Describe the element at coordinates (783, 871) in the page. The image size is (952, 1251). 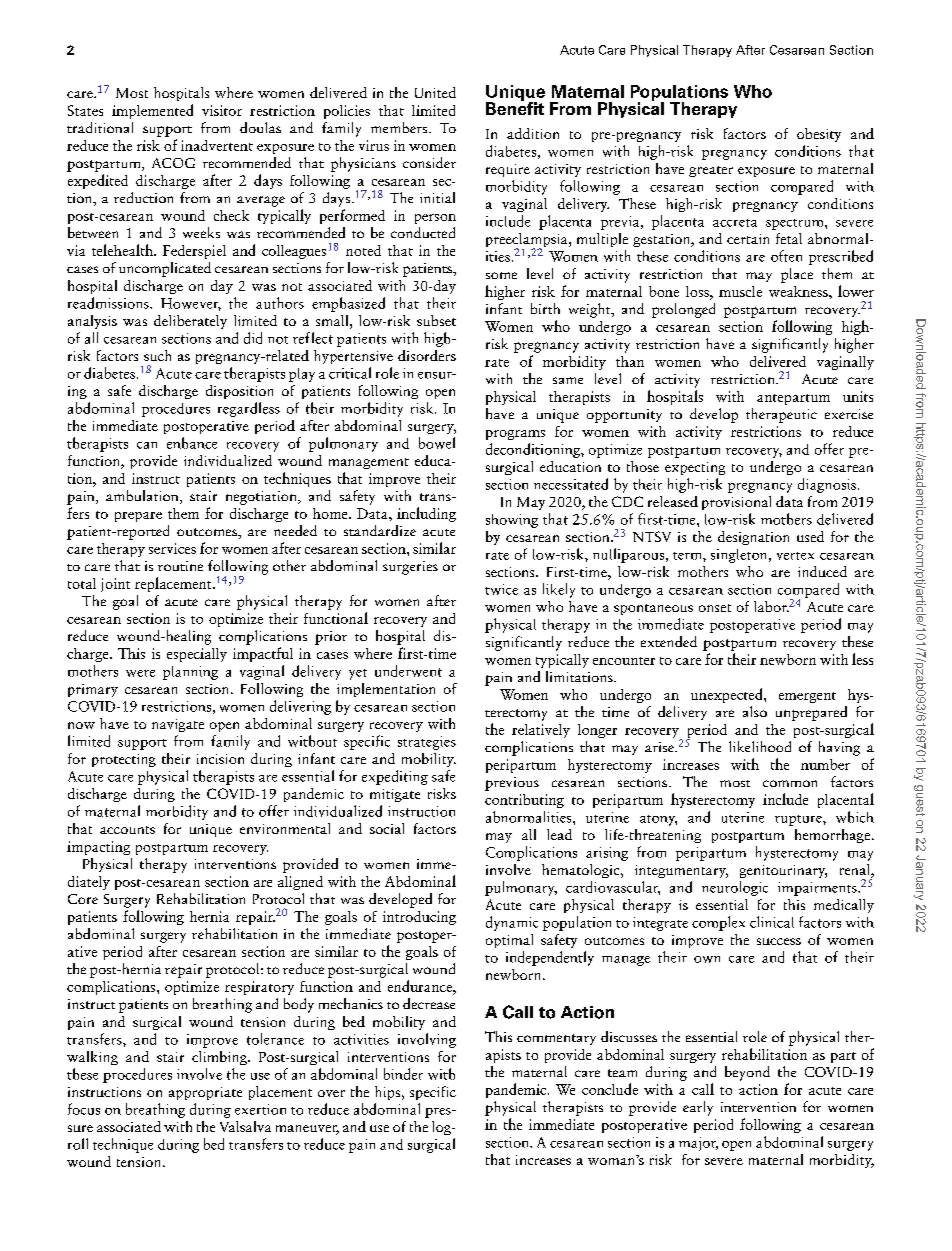
I see `genitourinary` at that location.
